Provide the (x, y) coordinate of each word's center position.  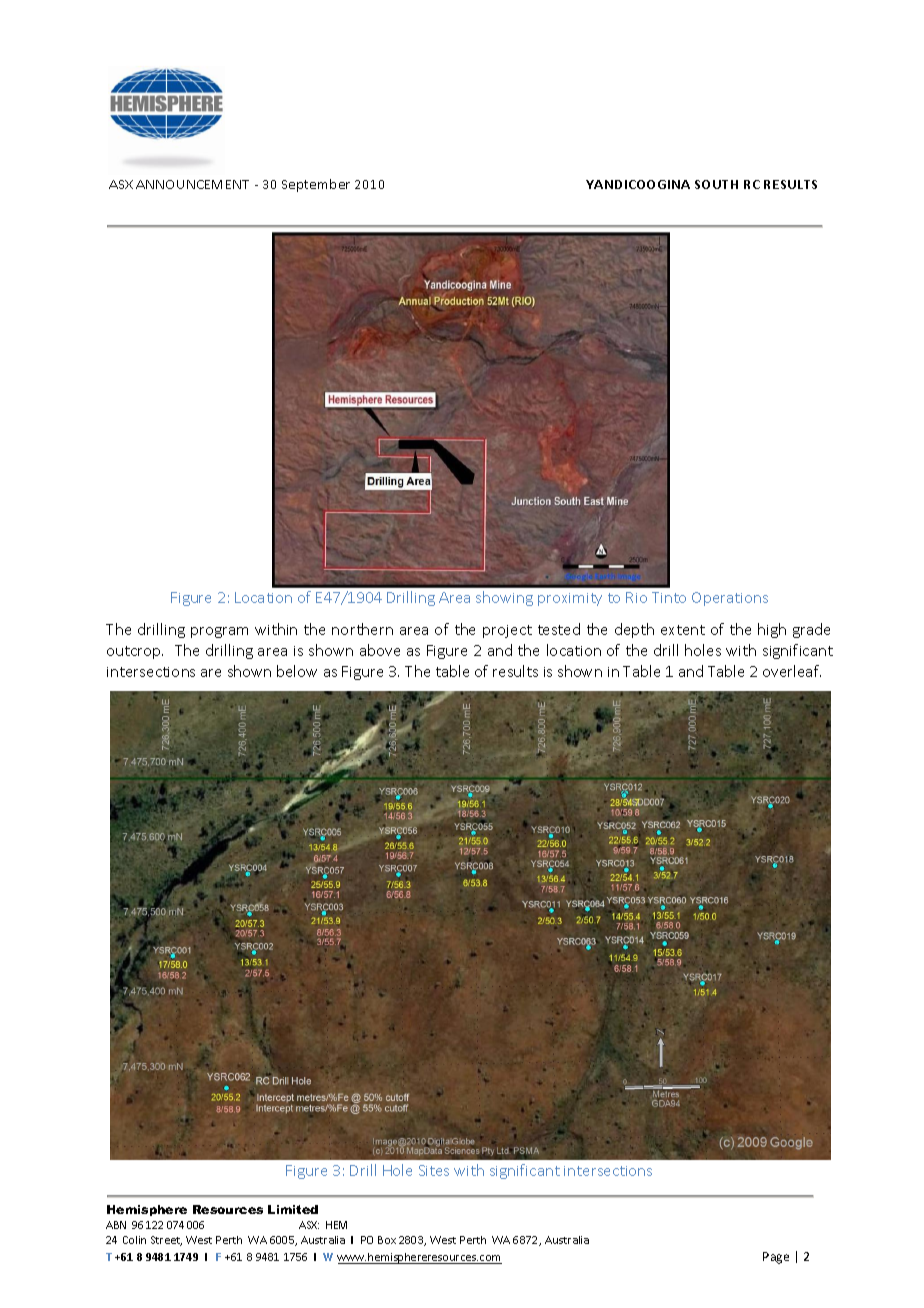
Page (776, 1258)
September (316, 185)
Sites (434, 1170)
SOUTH (716, 184)
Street (166, 1241)
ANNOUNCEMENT (192, 184)
